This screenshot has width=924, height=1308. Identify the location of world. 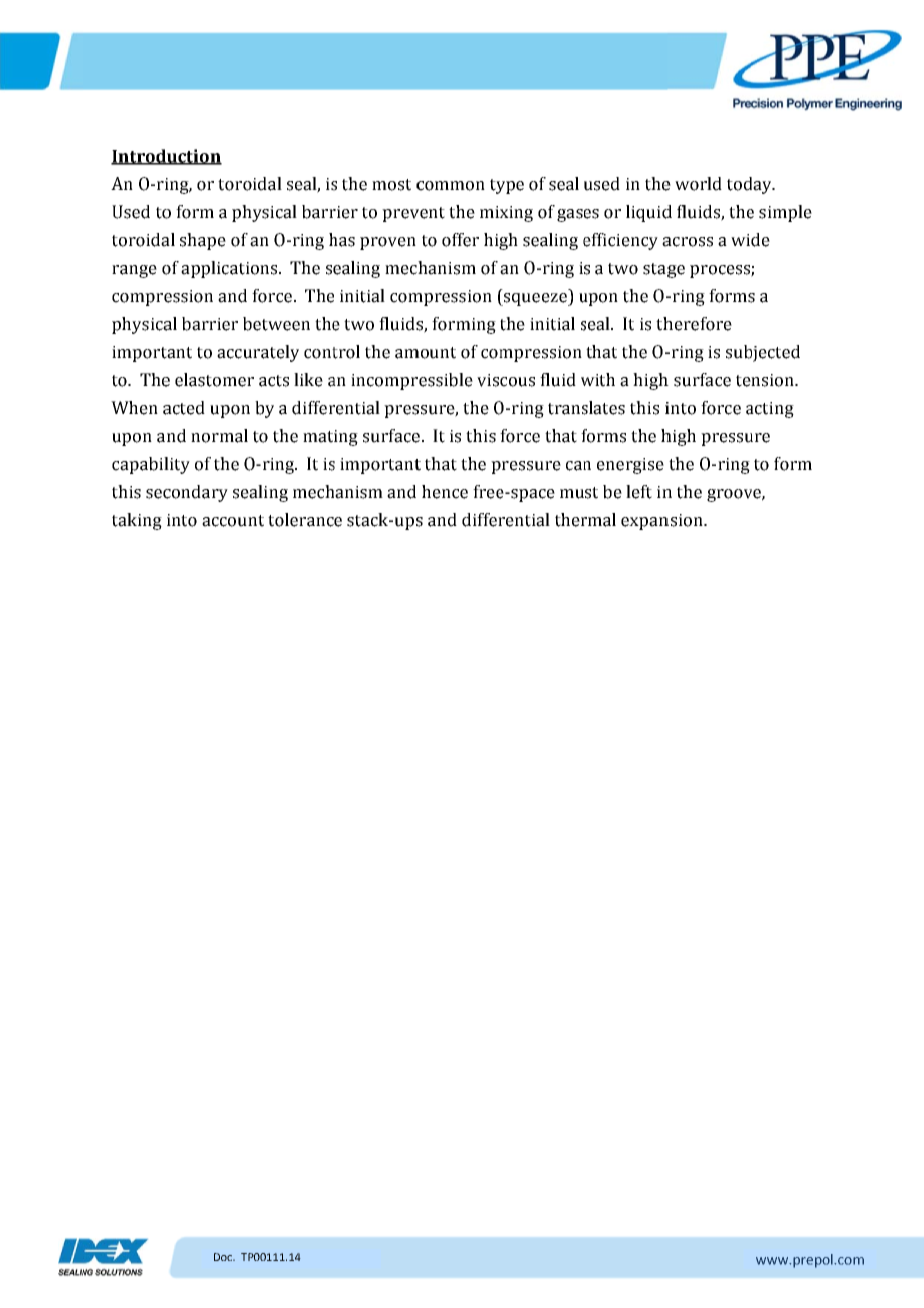
(698, 184).
